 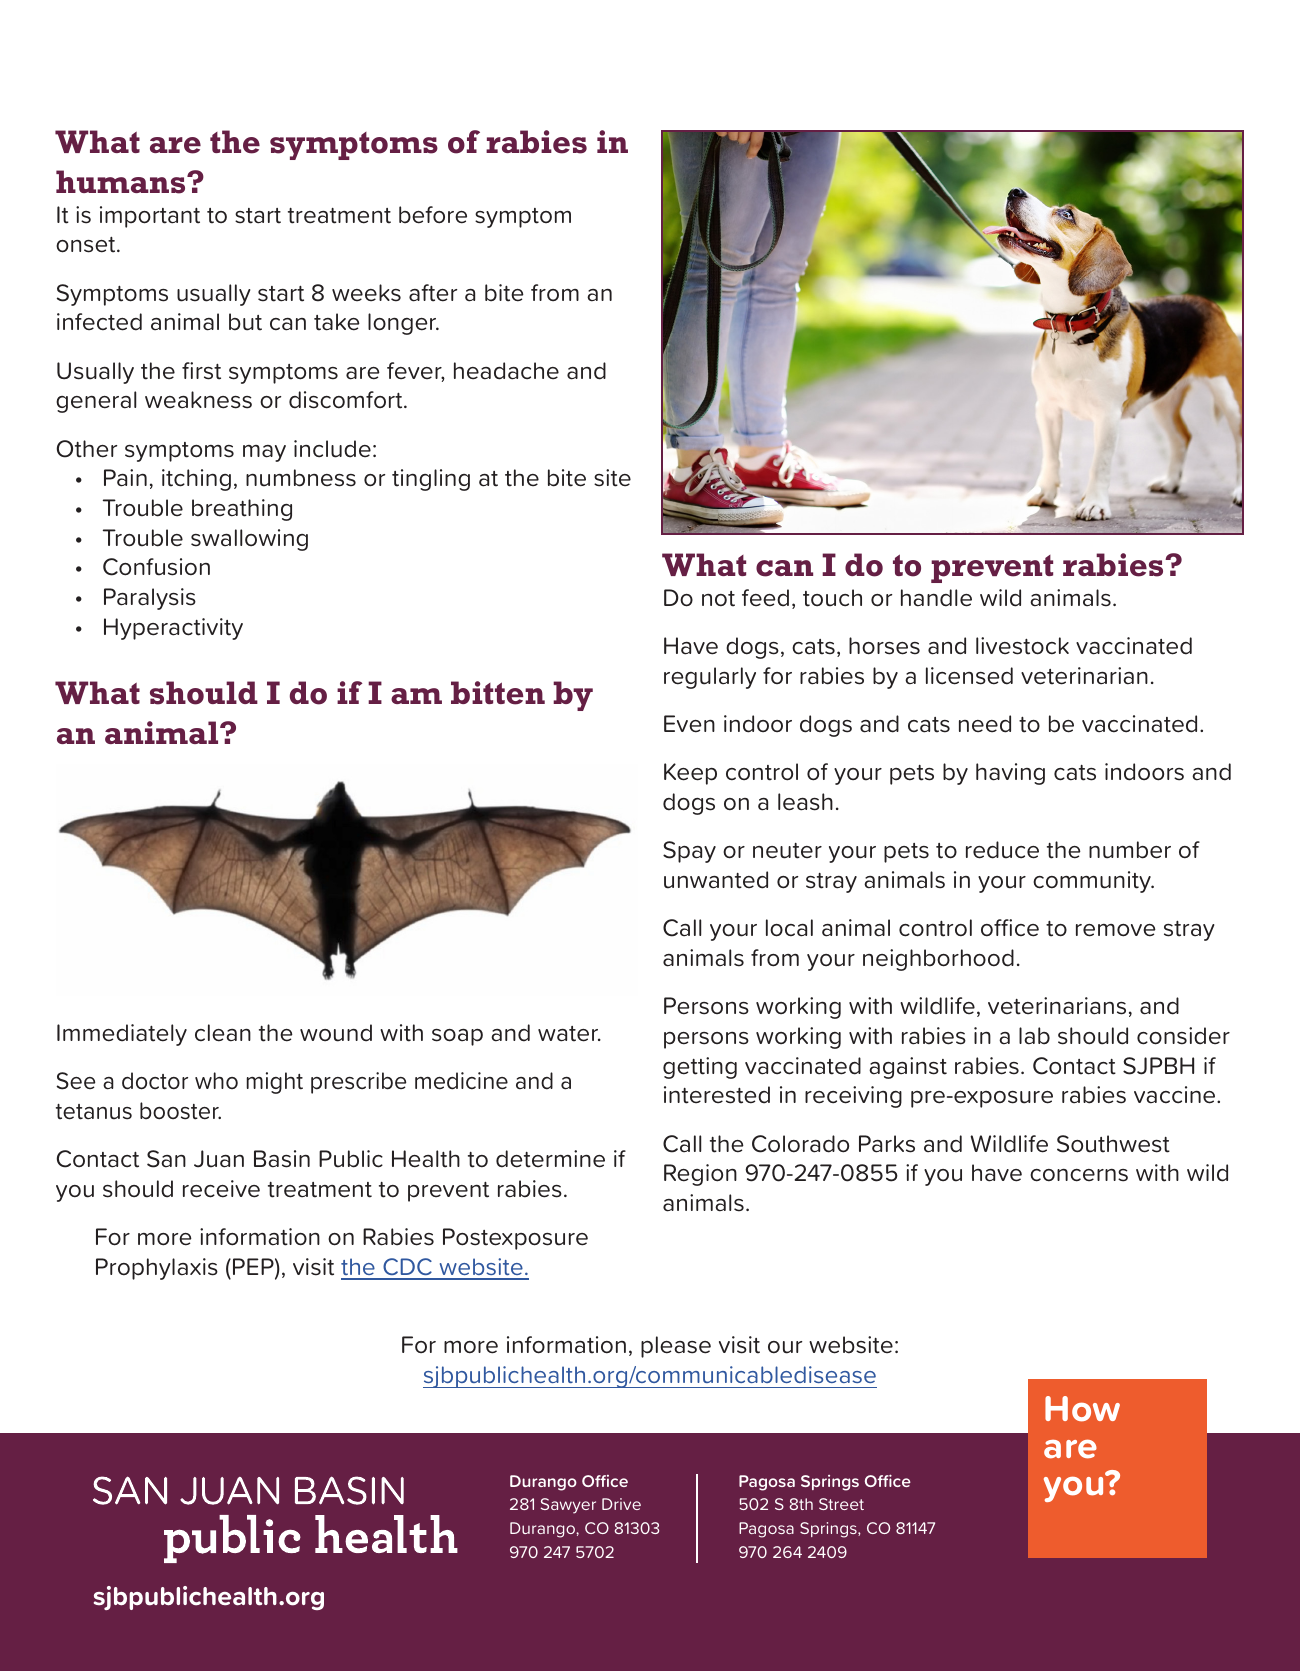 What do you see at coordinates (431, 480) in the document?
I see `tingling` at bounding box center [431, 480].
